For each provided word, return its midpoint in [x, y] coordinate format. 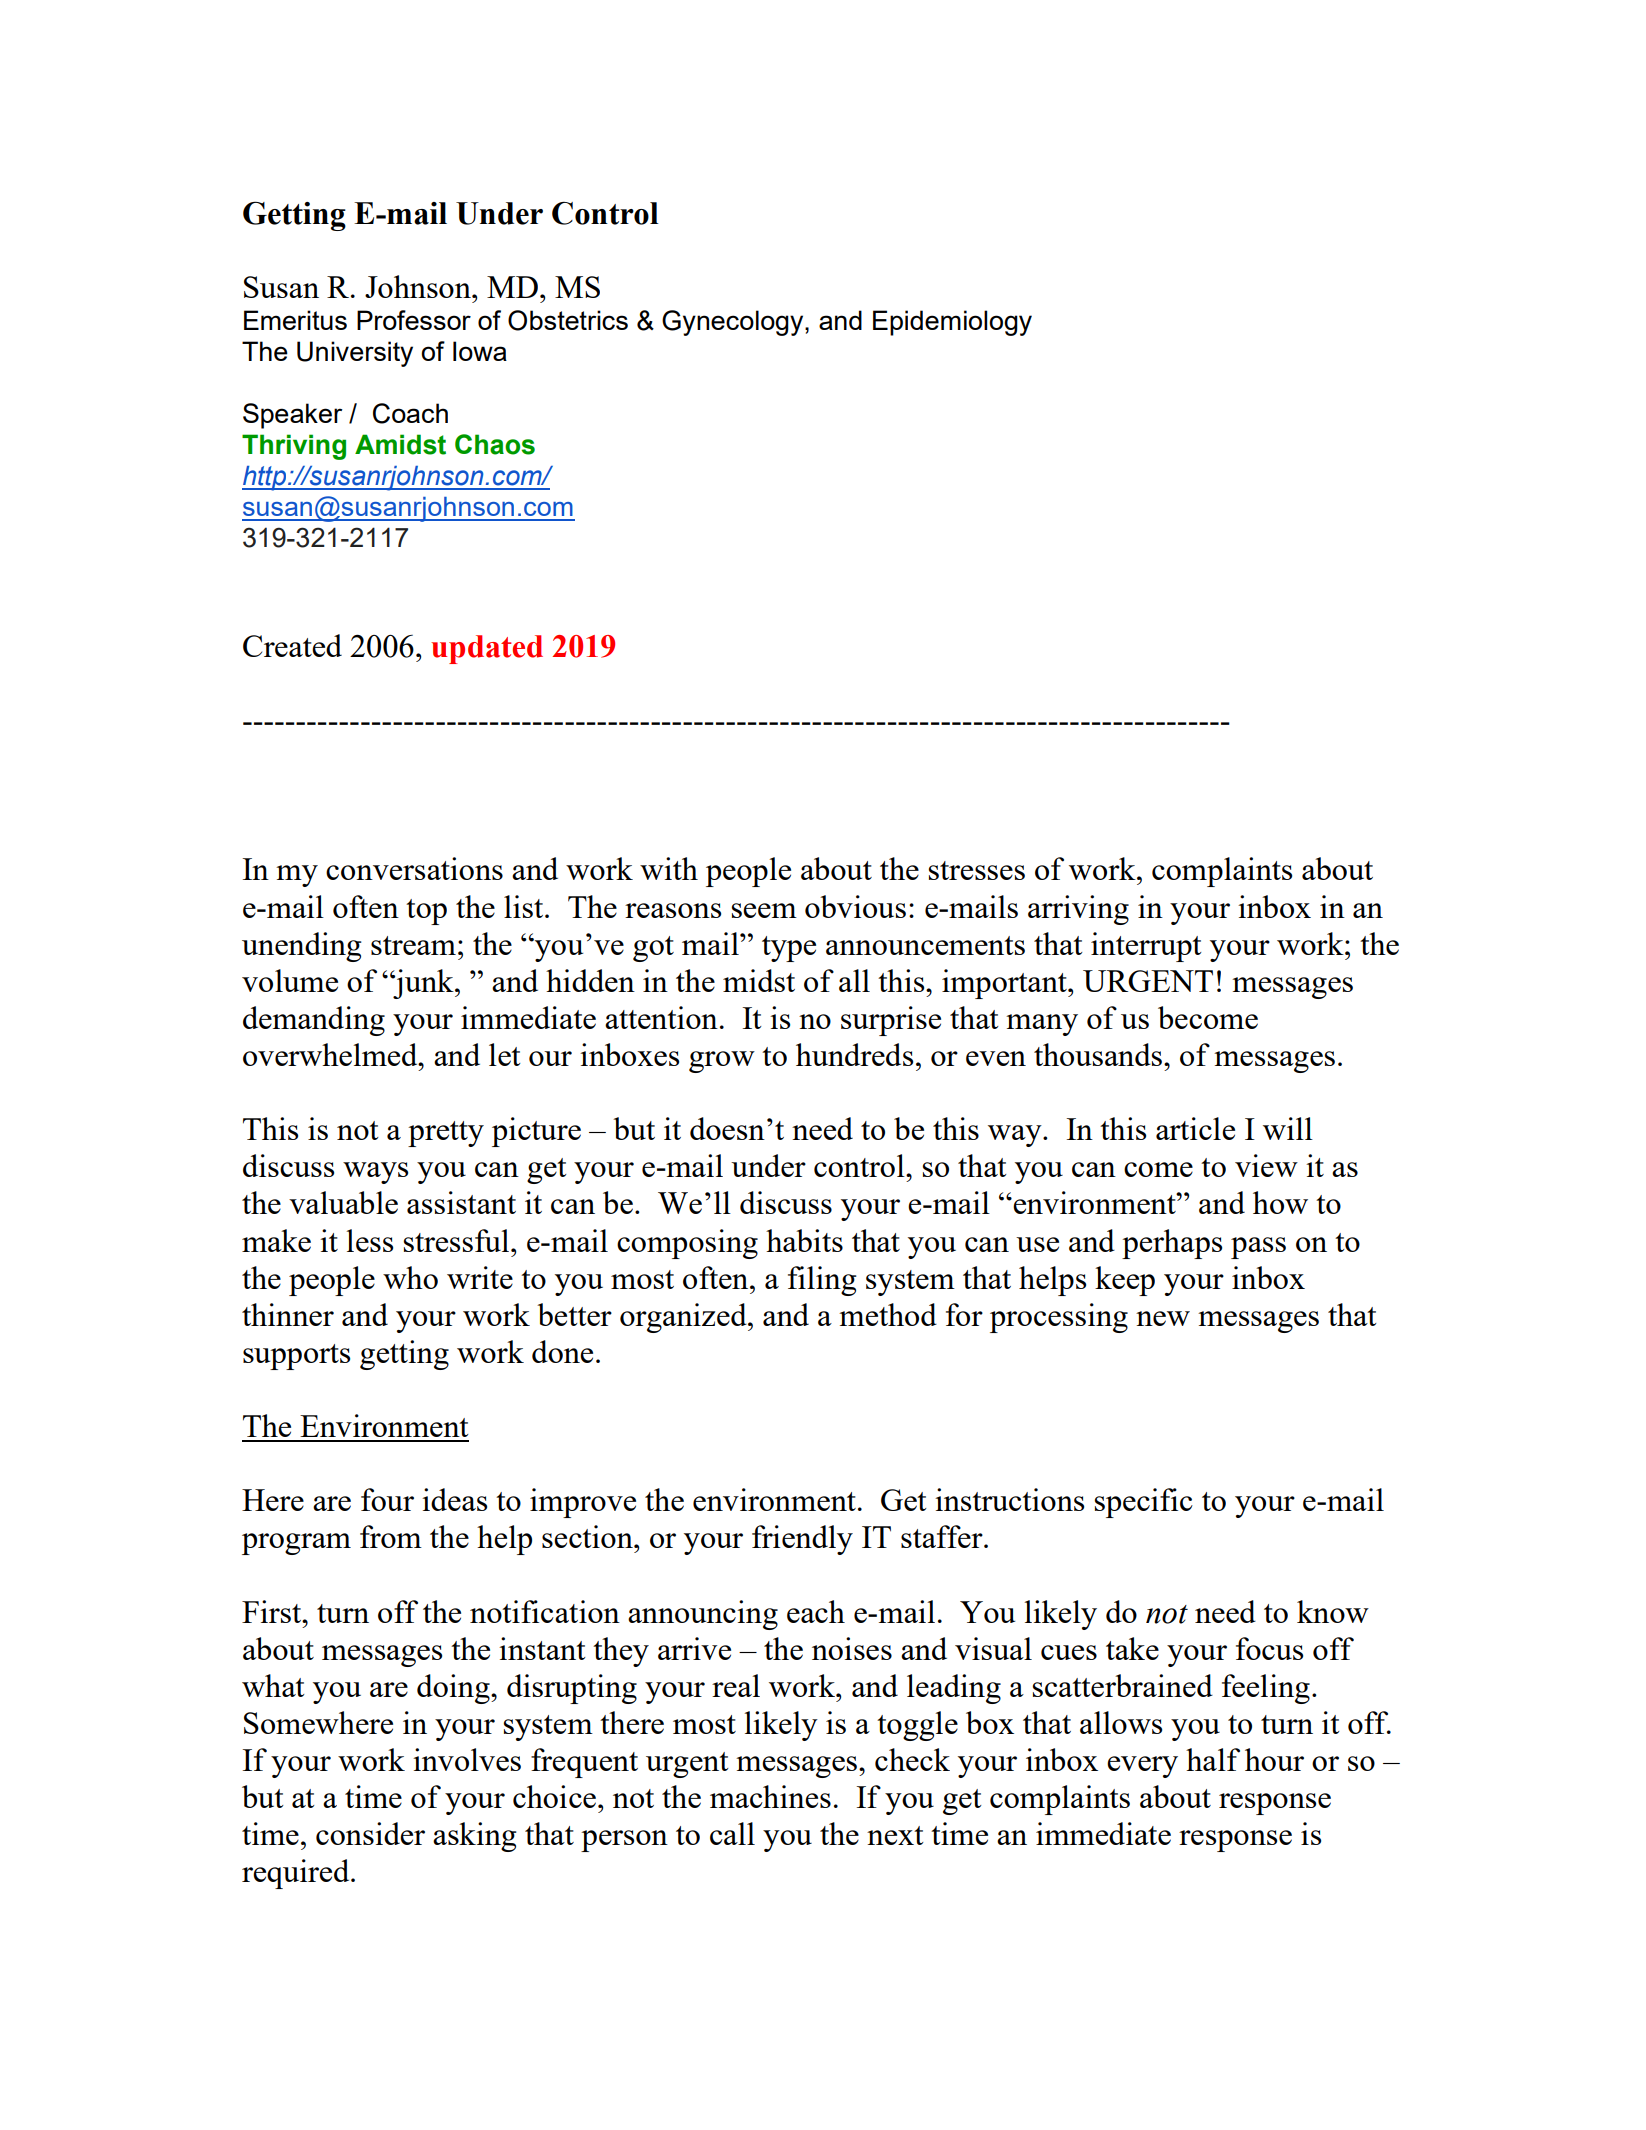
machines [770, 1796]
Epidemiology [952, 323]
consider [370, 1833]
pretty [446, 1134]
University [355, 354]
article [1195, 1128]
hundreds [854, 1054]
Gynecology [734, 323]
